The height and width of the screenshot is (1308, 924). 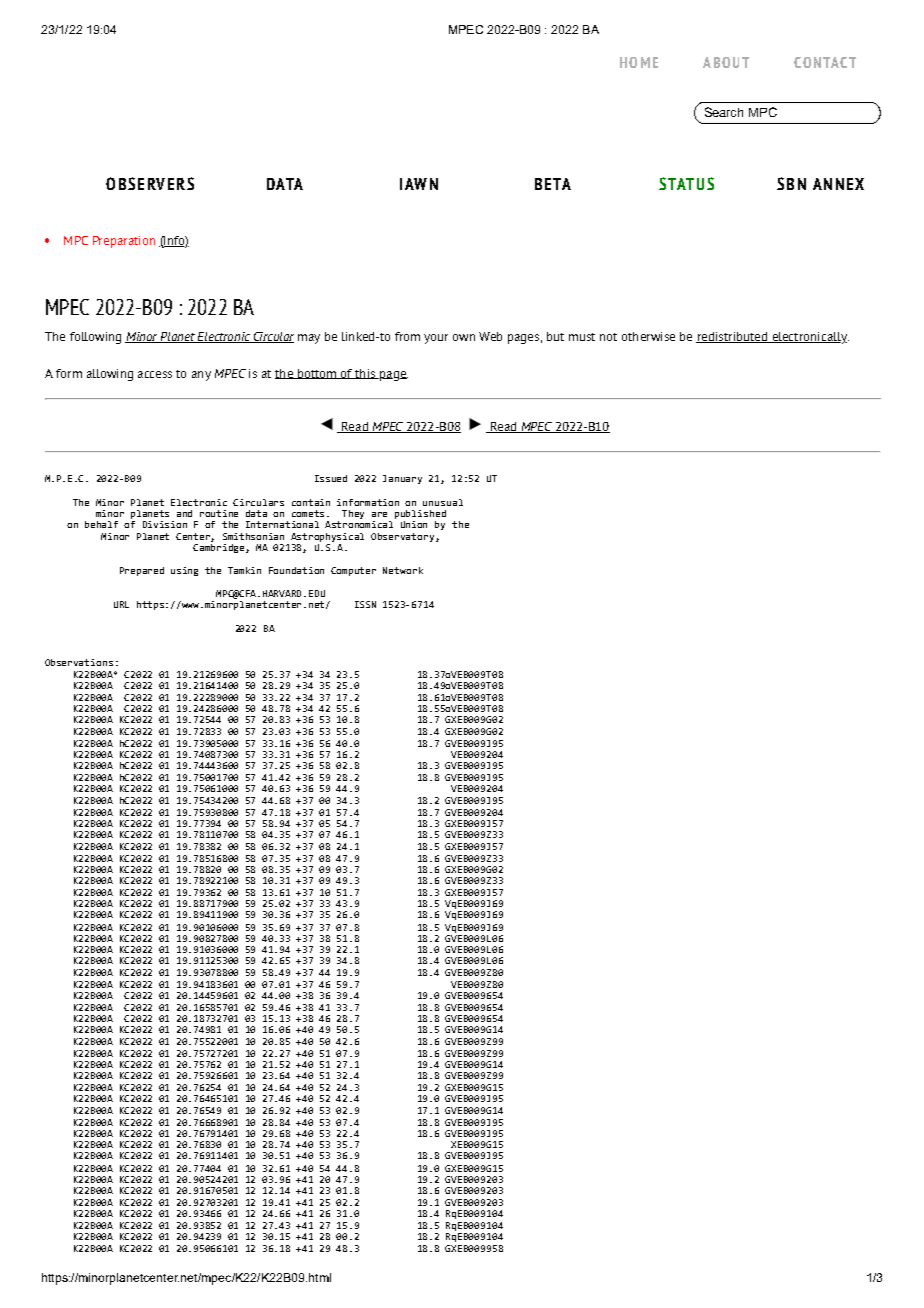 I want to click on Observations, so click(x=79, y=662).
